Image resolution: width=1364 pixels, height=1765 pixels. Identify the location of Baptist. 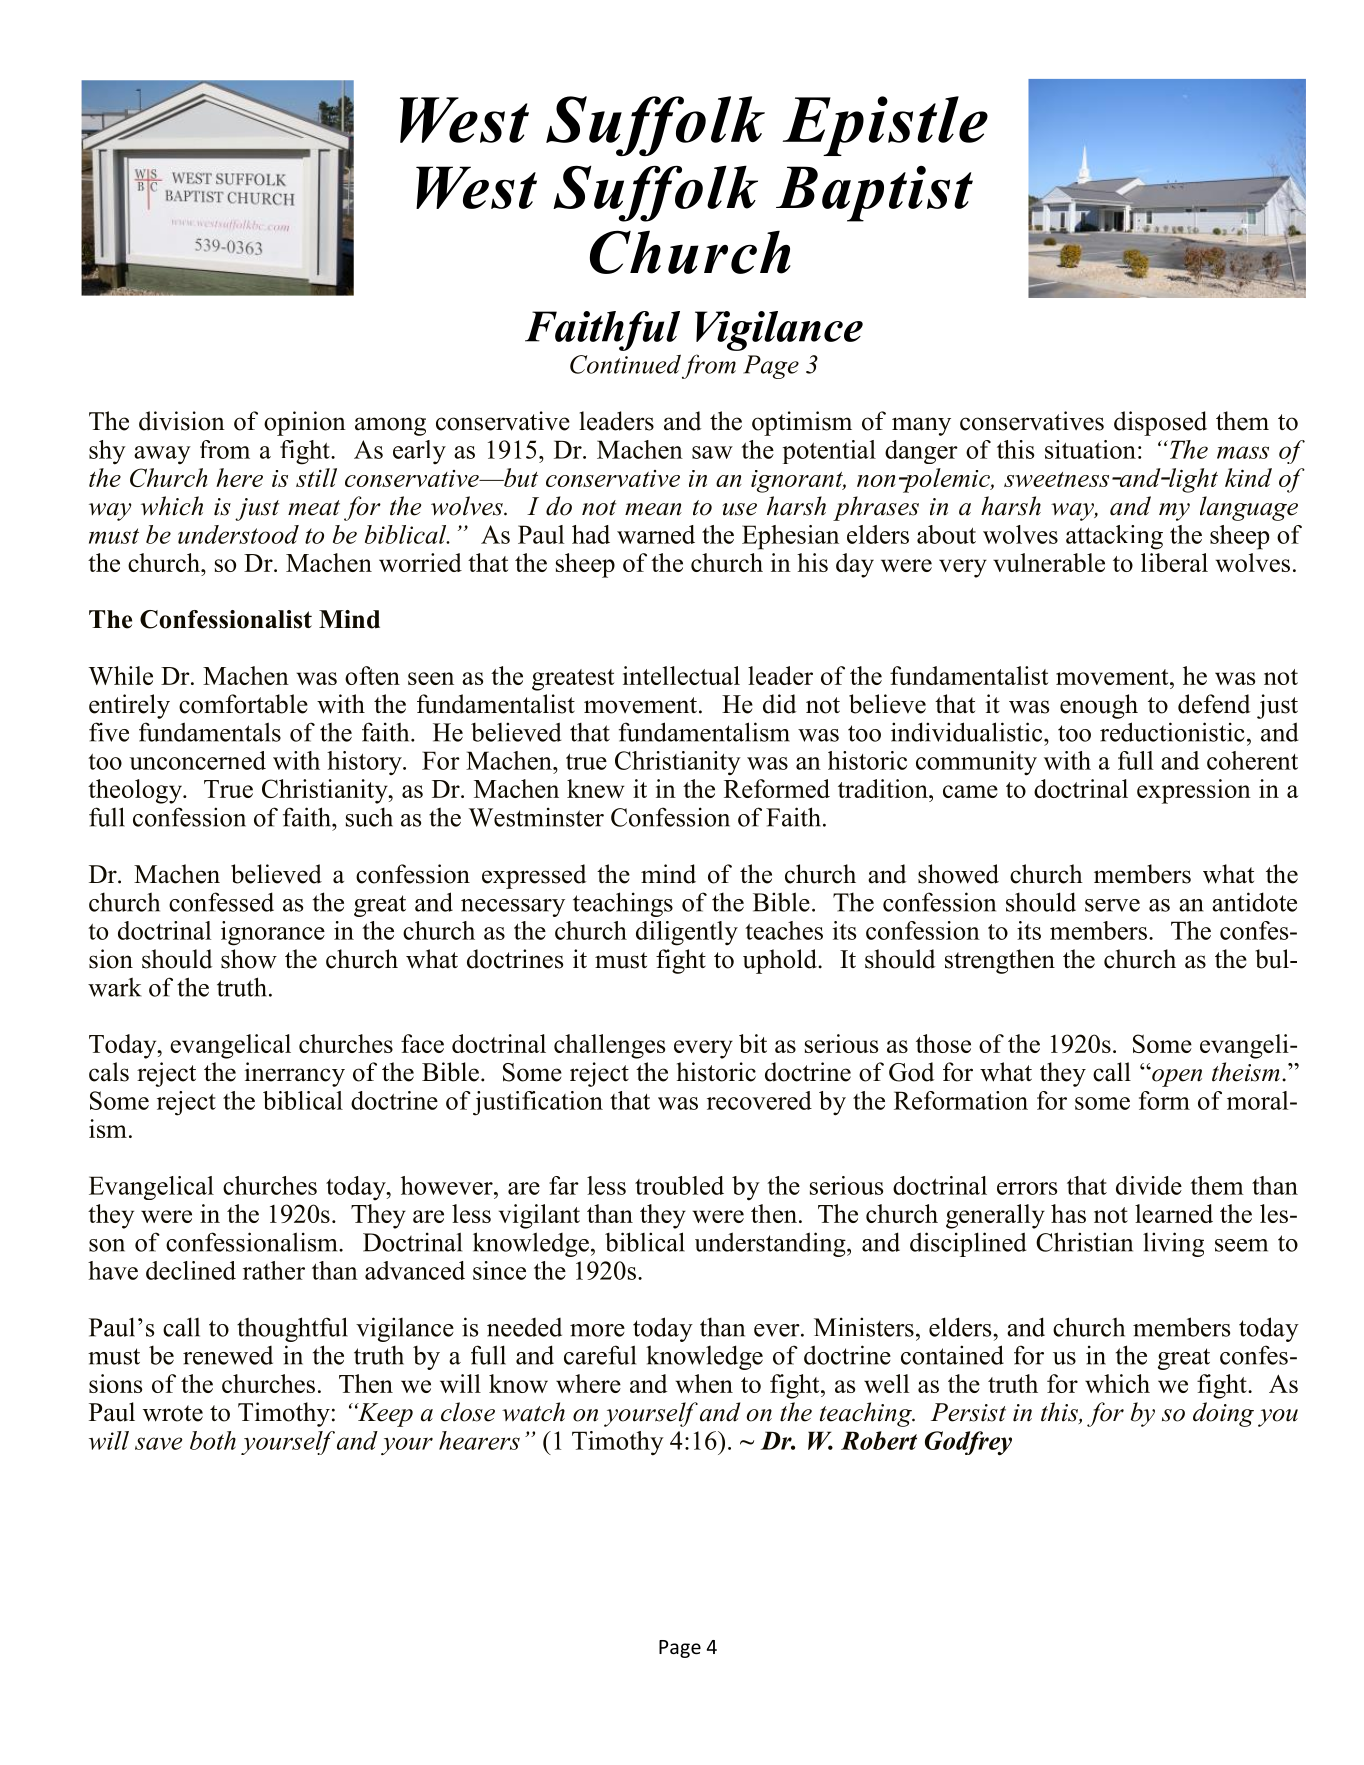
(874, 194).
